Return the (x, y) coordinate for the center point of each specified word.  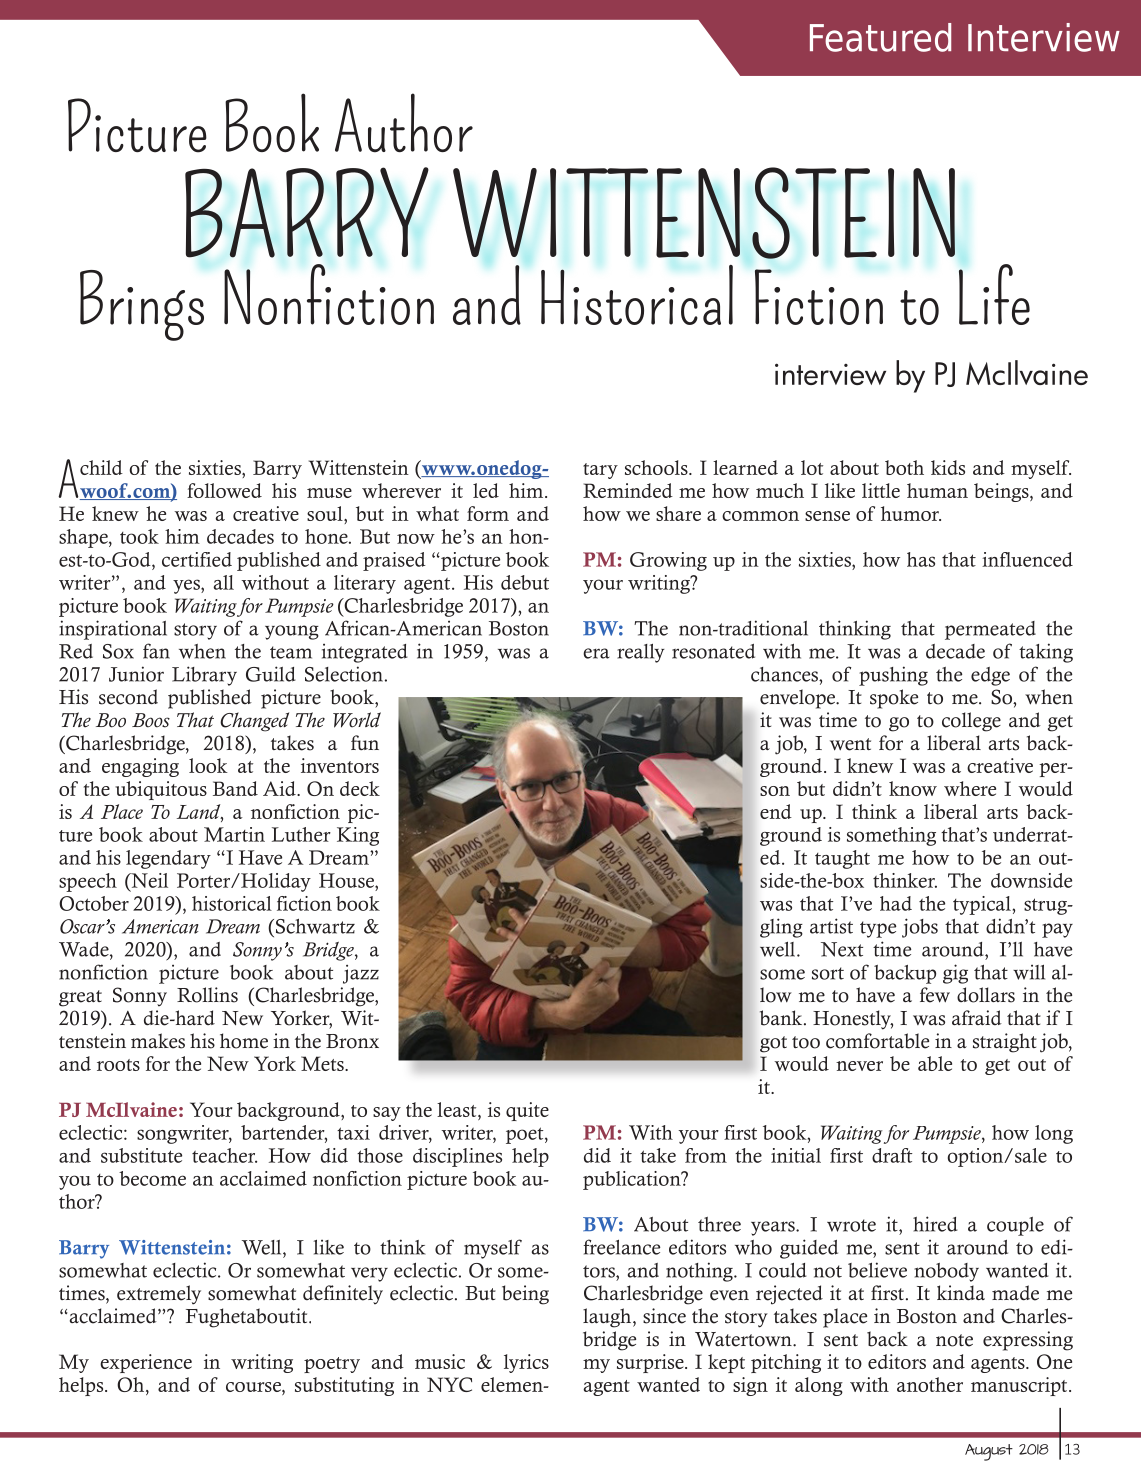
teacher (224, 1155)
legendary (168, 859)
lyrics (526, 1363)
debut (525, 582)
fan (156, 651)
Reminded (628, 490)
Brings (142, 305)
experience (146, 1363)
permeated (990, 630)
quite (527, 1111)
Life (994, 294)
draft (892, 1155)
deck (360, 788)
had (896, 903)
